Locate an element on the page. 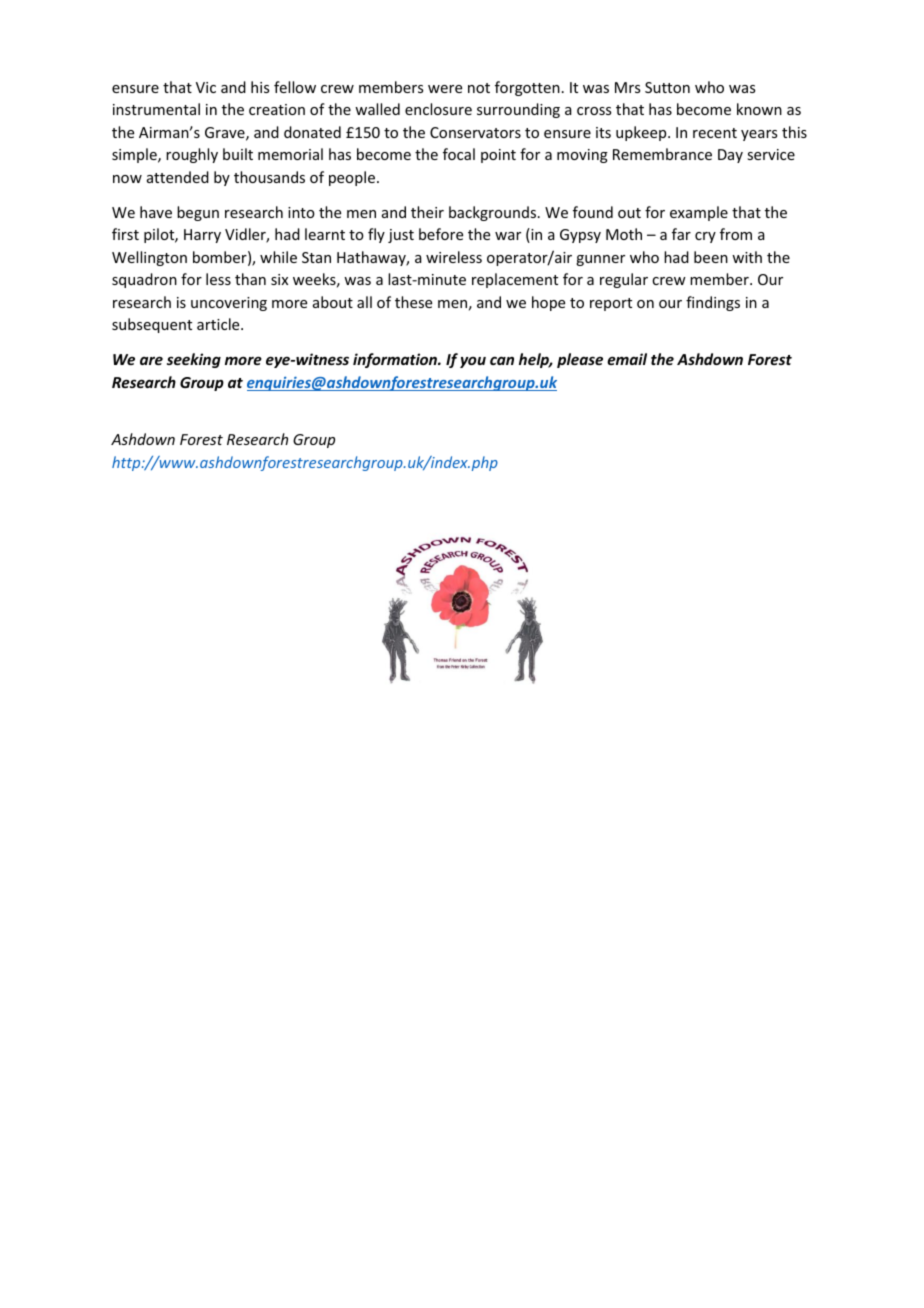 The height and width of the page is (1308, 924). Day is located at coordinates (730, 156).
